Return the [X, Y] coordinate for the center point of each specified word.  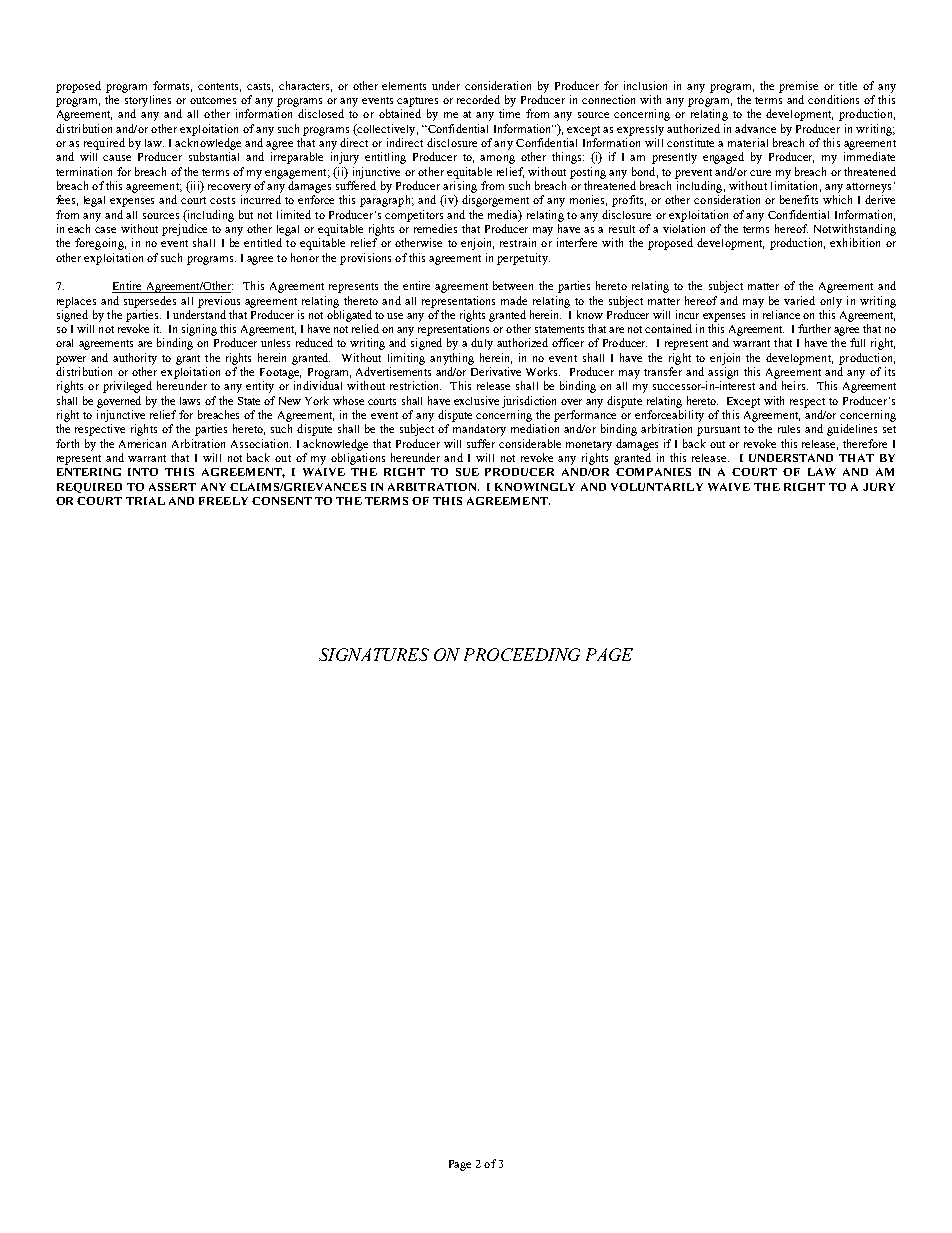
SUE [467, 472]
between [513, 285]
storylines [148, 101]
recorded [478, 99]
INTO [143, 472]
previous [219, 302]
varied [799, 300]
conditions [833, 99]
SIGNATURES [374, 654]
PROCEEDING [522, 654]
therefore [865, 443]
